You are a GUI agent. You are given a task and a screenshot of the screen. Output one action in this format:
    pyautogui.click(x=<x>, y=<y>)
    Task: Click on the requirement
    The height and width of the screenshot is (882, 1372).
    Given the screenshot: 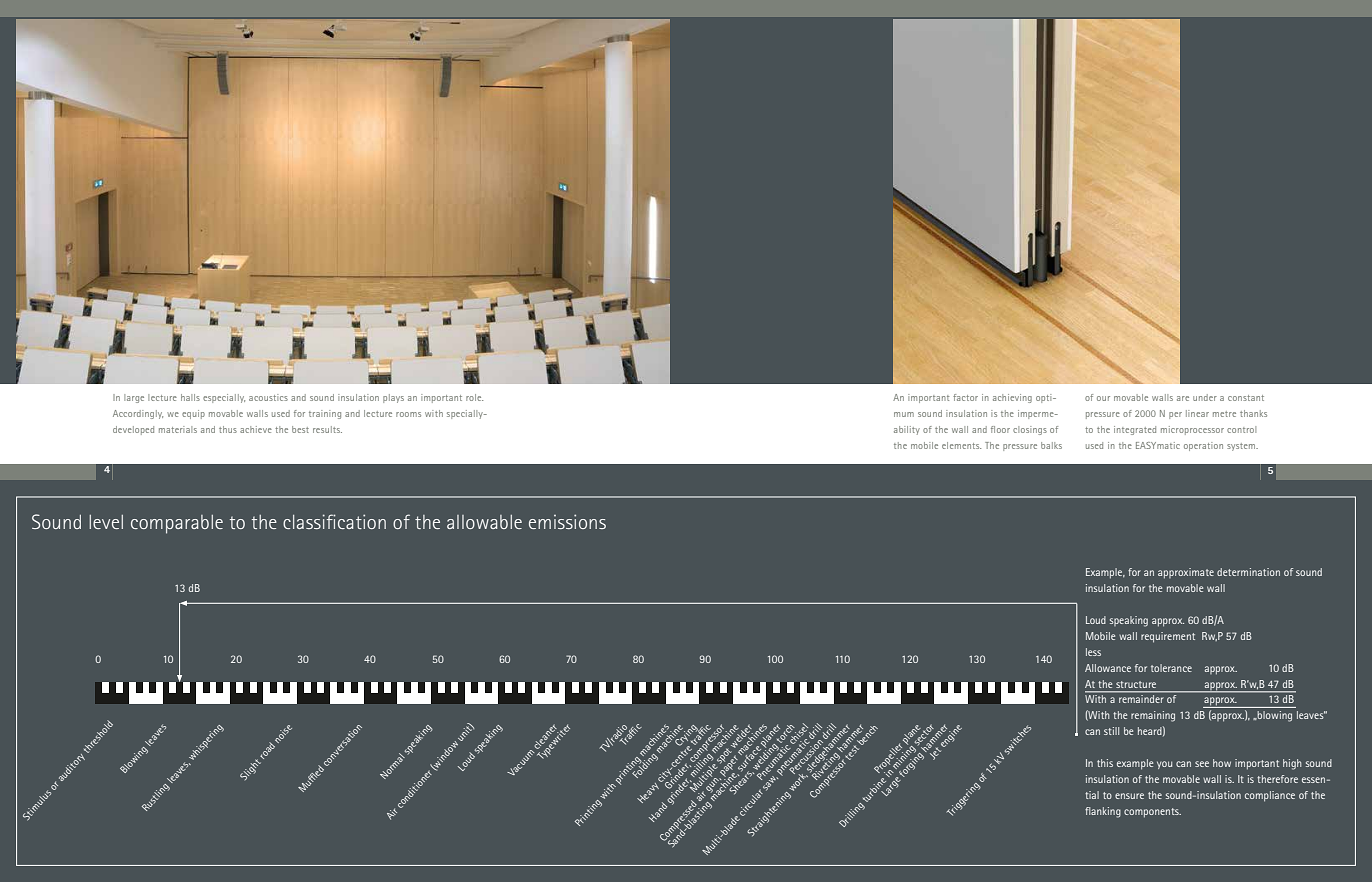 What is the action you would take?
    pyautogui.click(x=1168, y=637)
